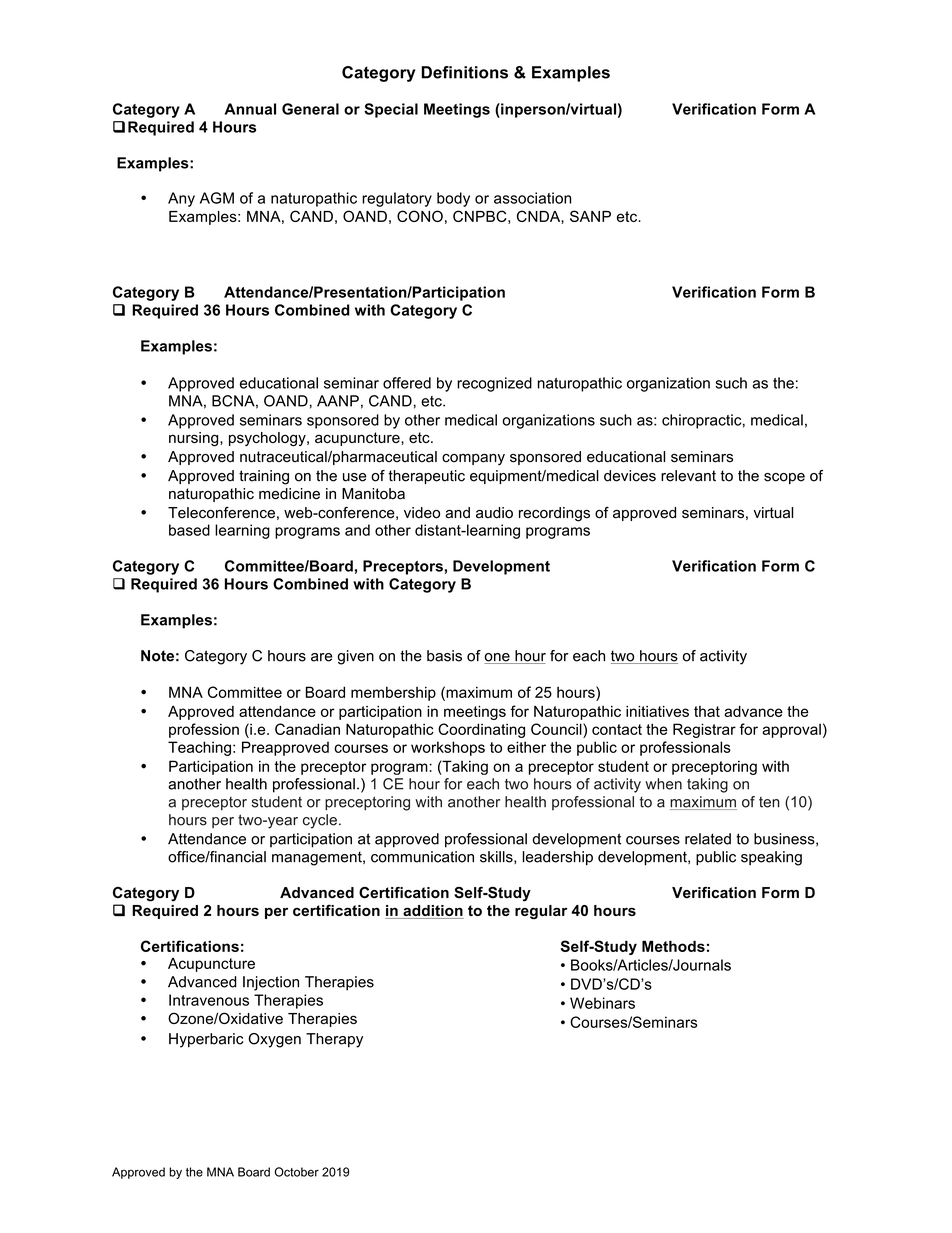 The image size is (952, 1233). I want to click on Annual, so click(250, 109).
